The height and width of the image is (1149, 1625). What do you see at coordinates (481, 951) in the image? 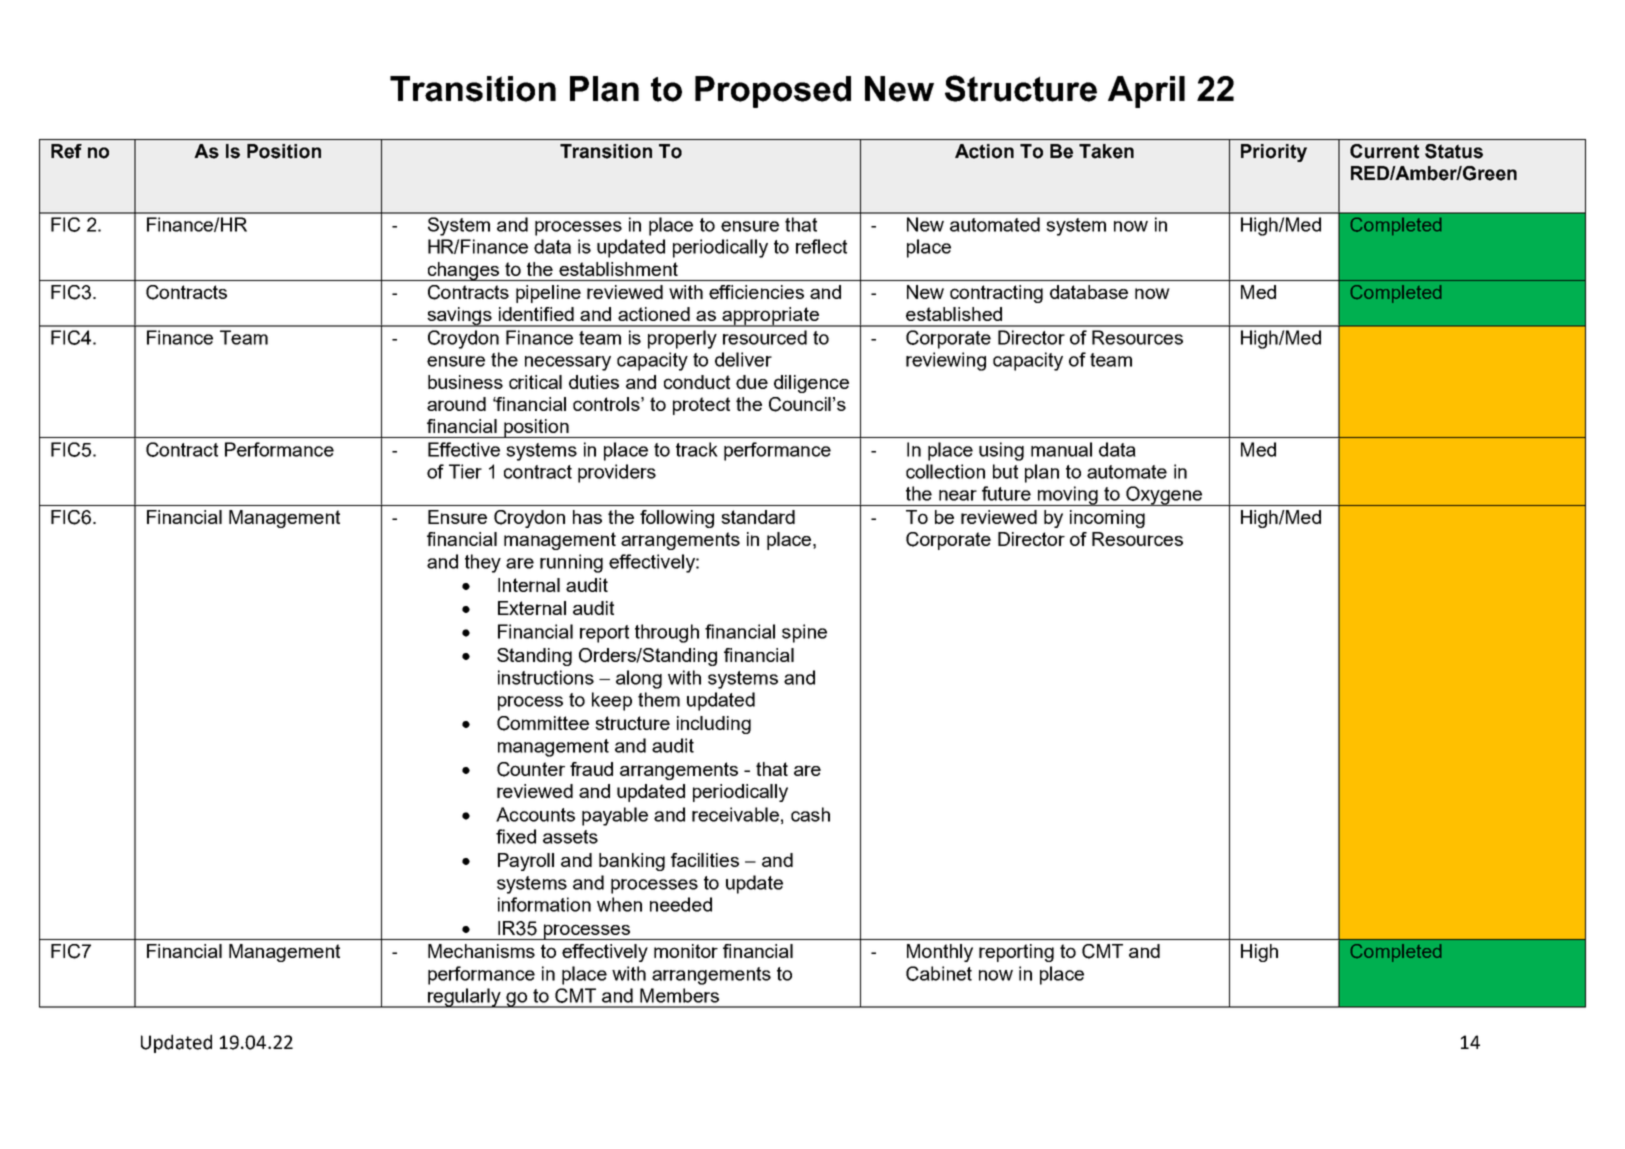
I see `Mechanisms` at bounding box center [481, 951].
